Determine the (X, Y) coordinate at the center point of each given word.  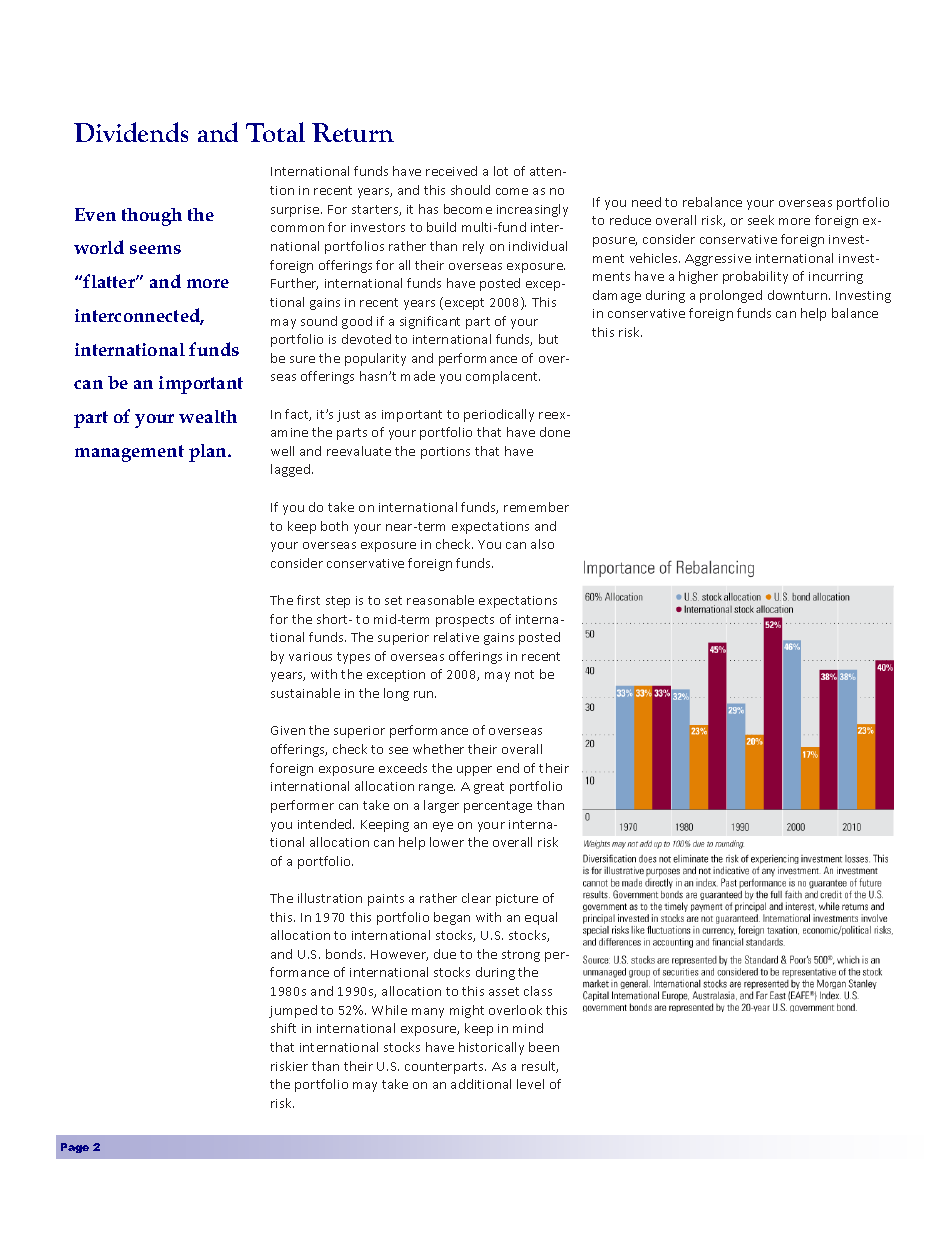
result (540, 1067)
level (530, 1084)
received (451, 171)
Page (75, 1148)
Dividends (131, 132)
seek (761, 220)
